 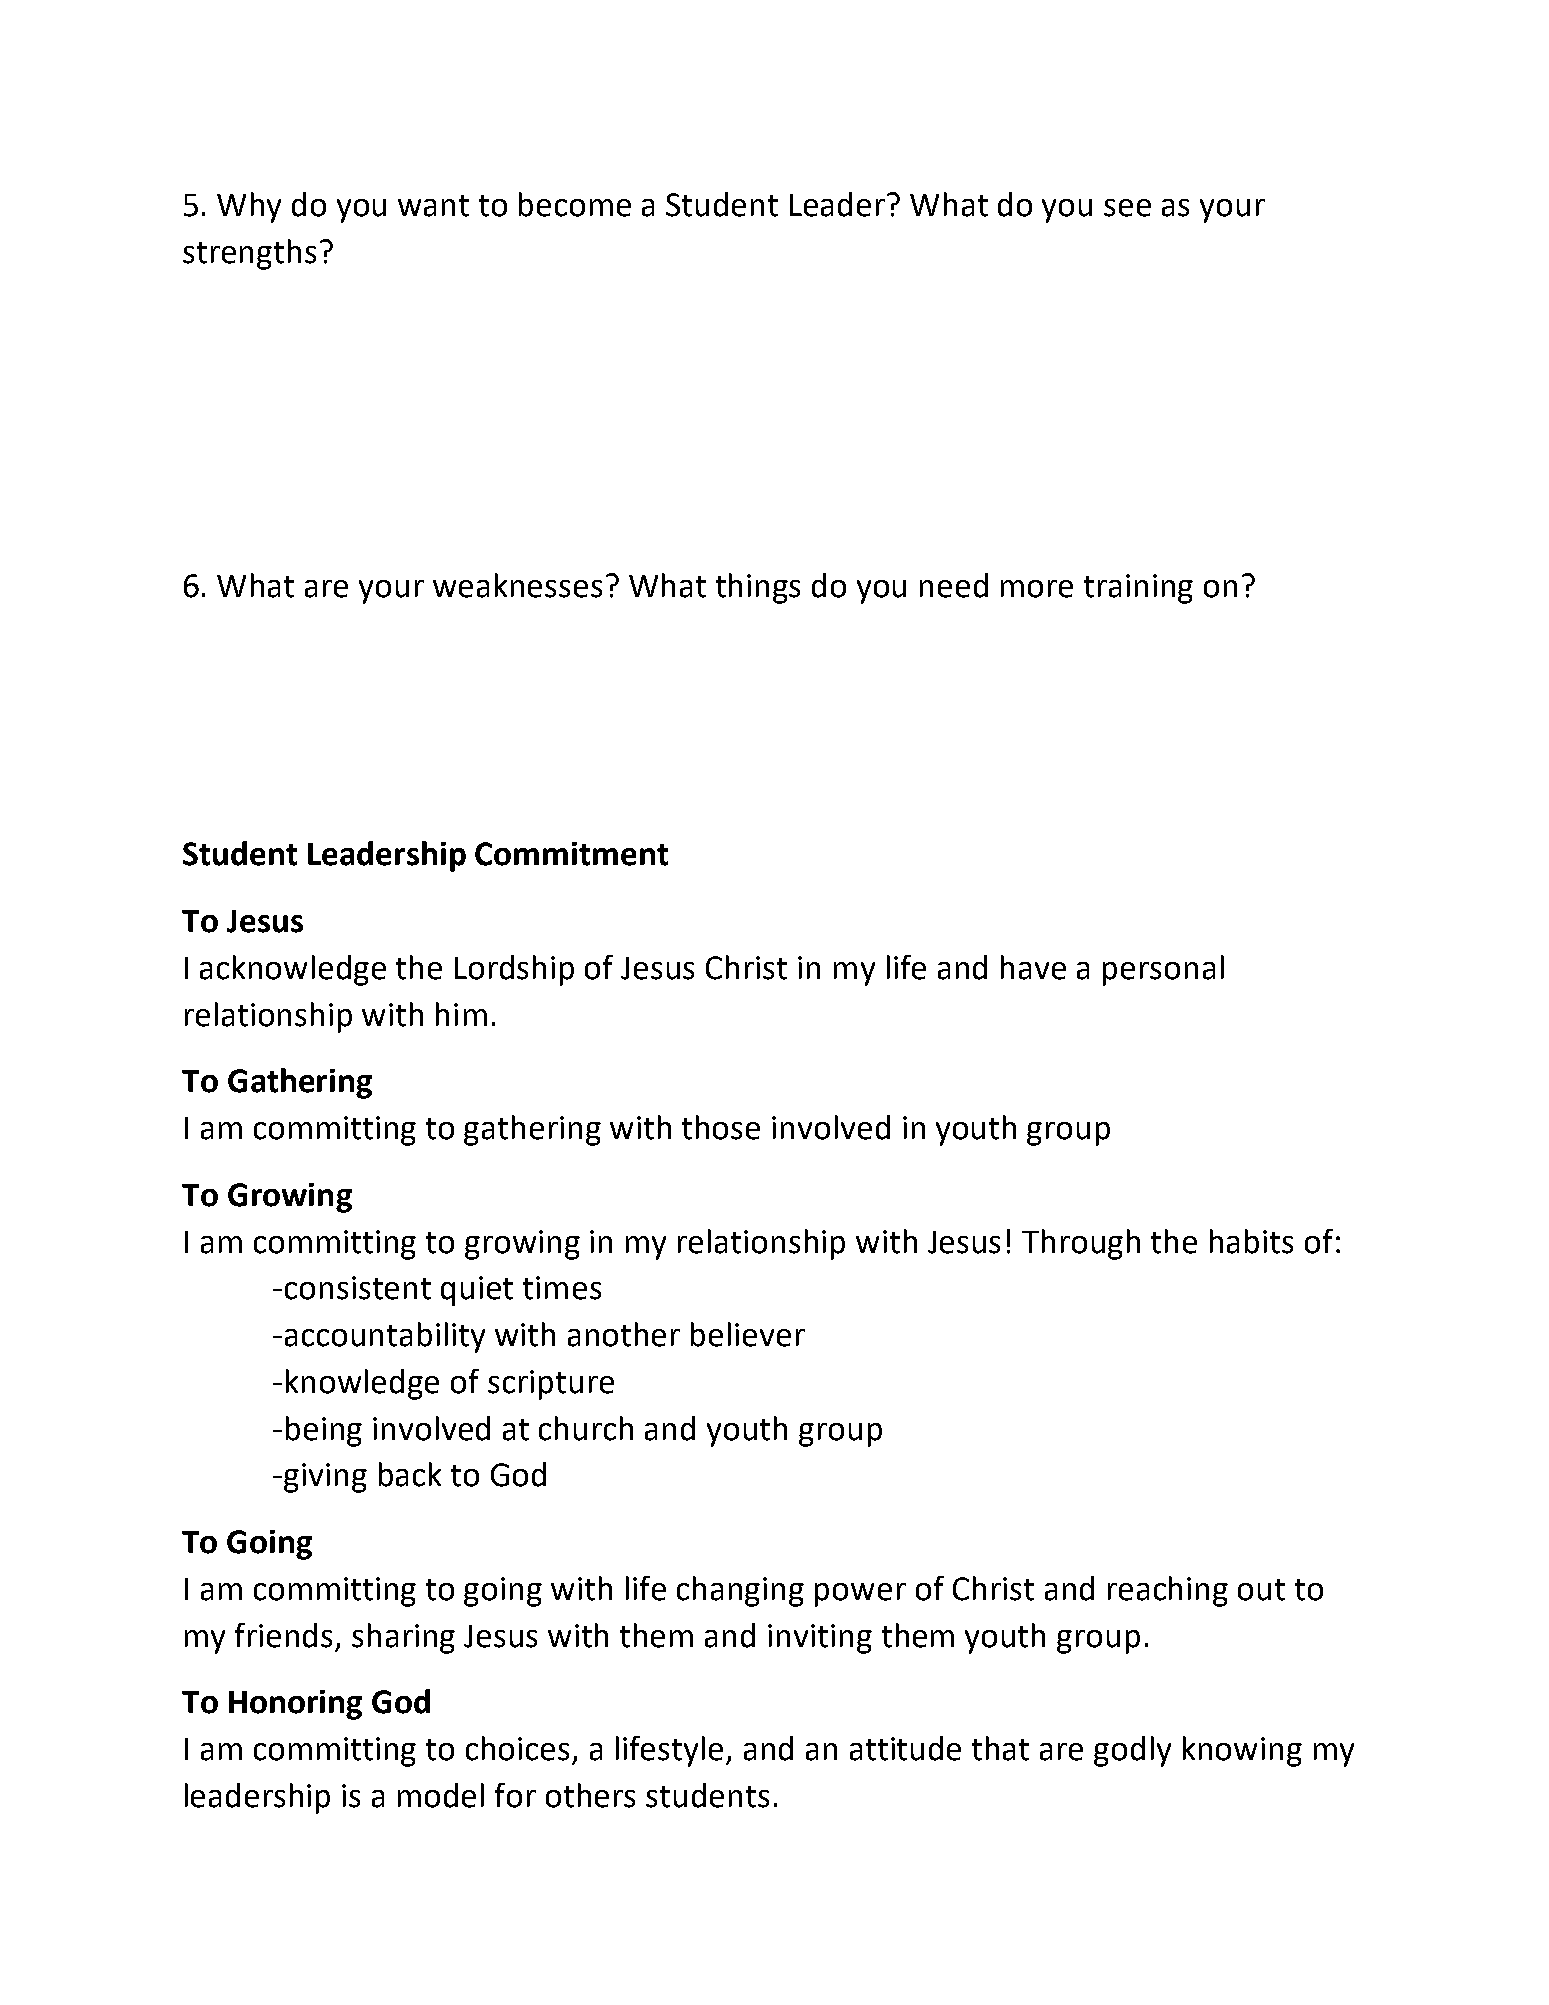 What do you see at coordinates (433, 206) in the screenshot?
I see `want` at bounding box center [433, 206].
